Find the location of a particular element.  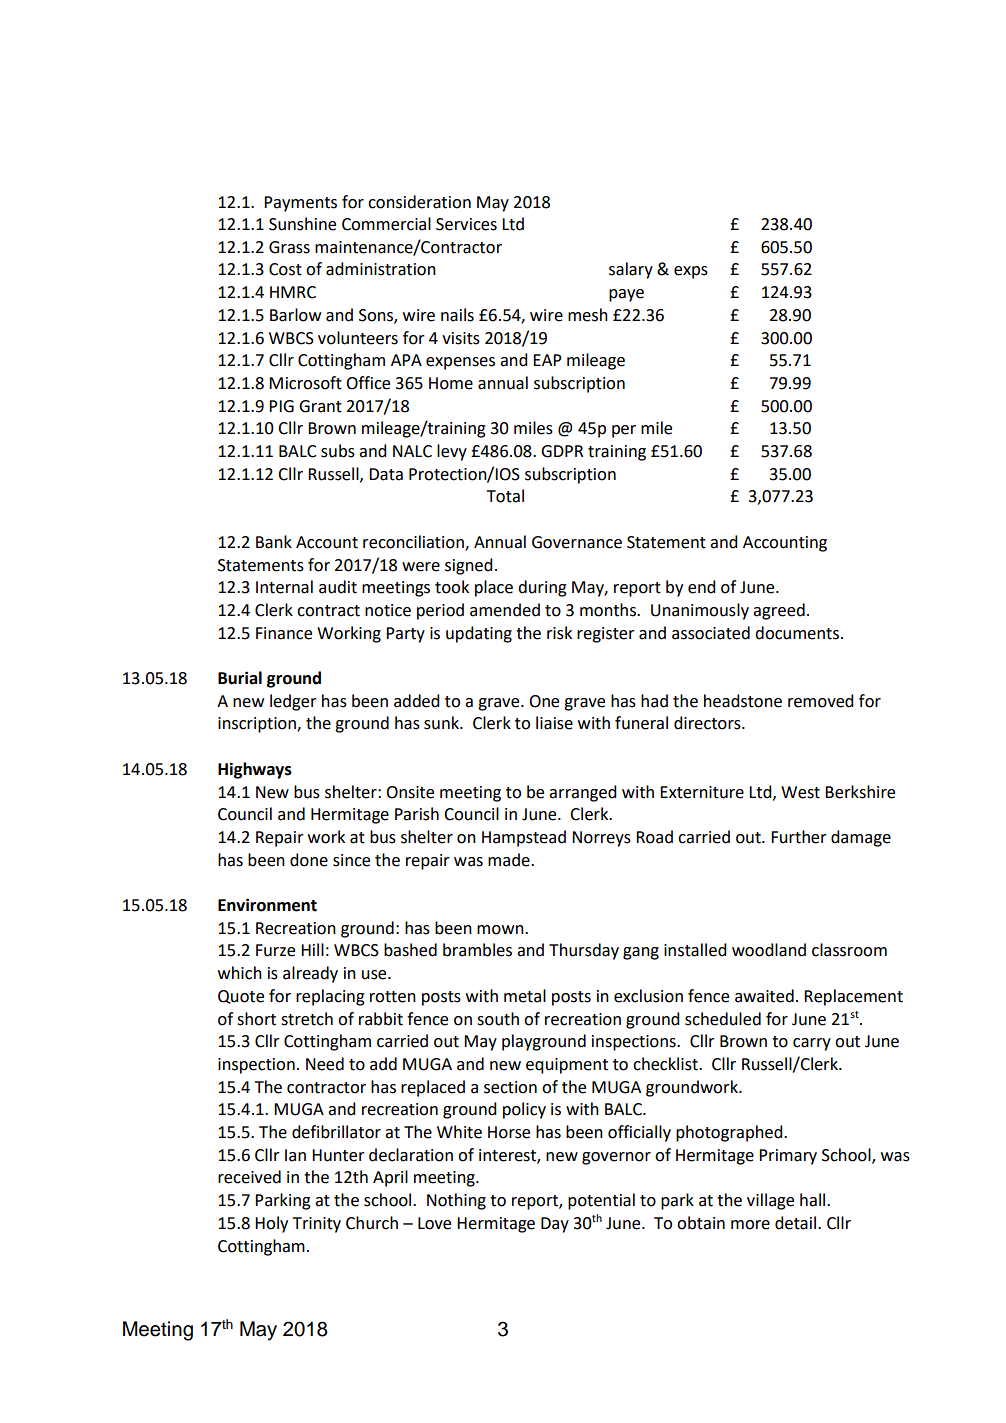

Bank is located at coordinates (274, 542).
